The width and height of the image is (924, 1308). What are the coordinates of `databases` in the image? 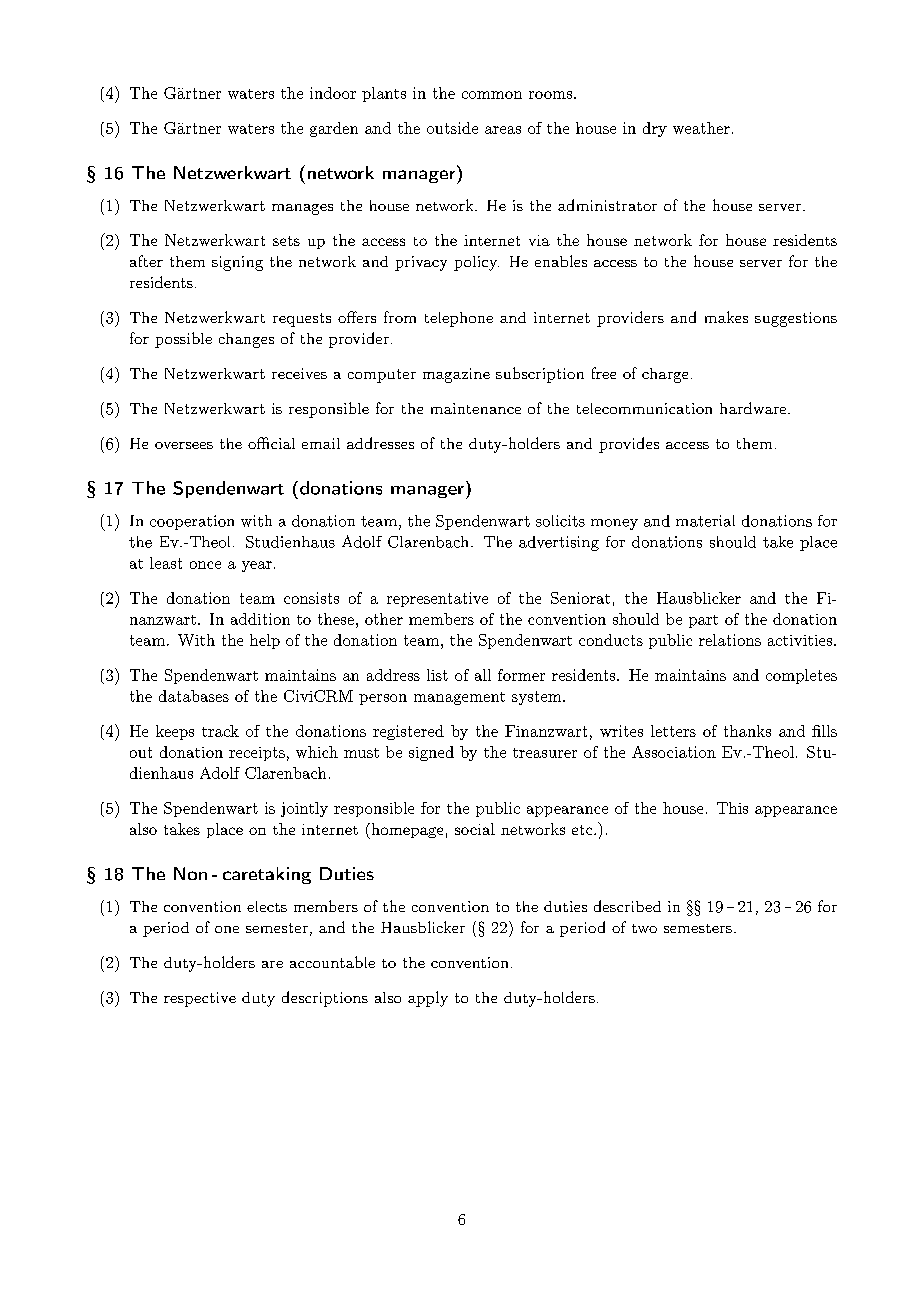 It's located at (194, 696).
